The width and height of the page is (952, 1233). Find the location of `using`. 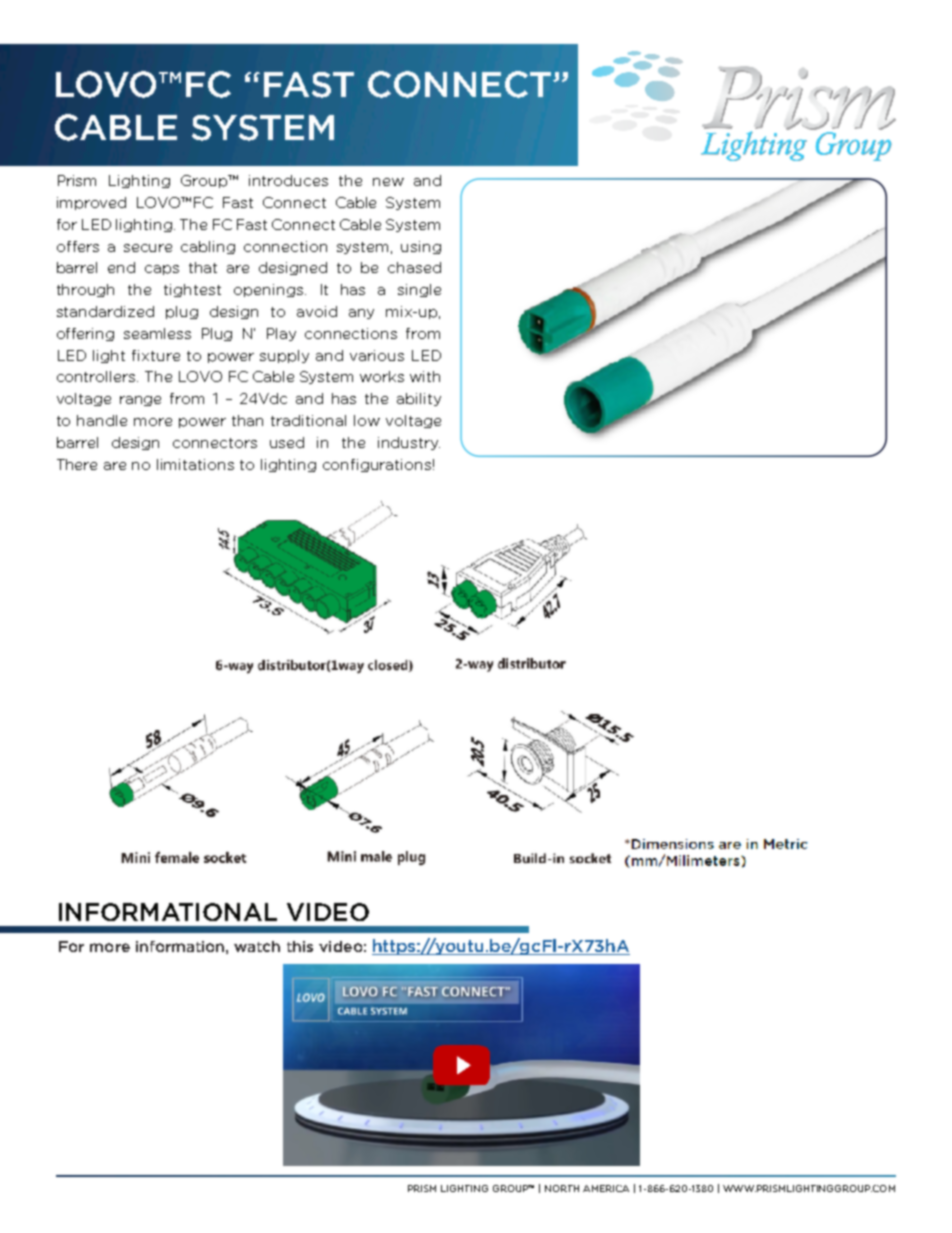

using is located at coordinates (421, 247).
